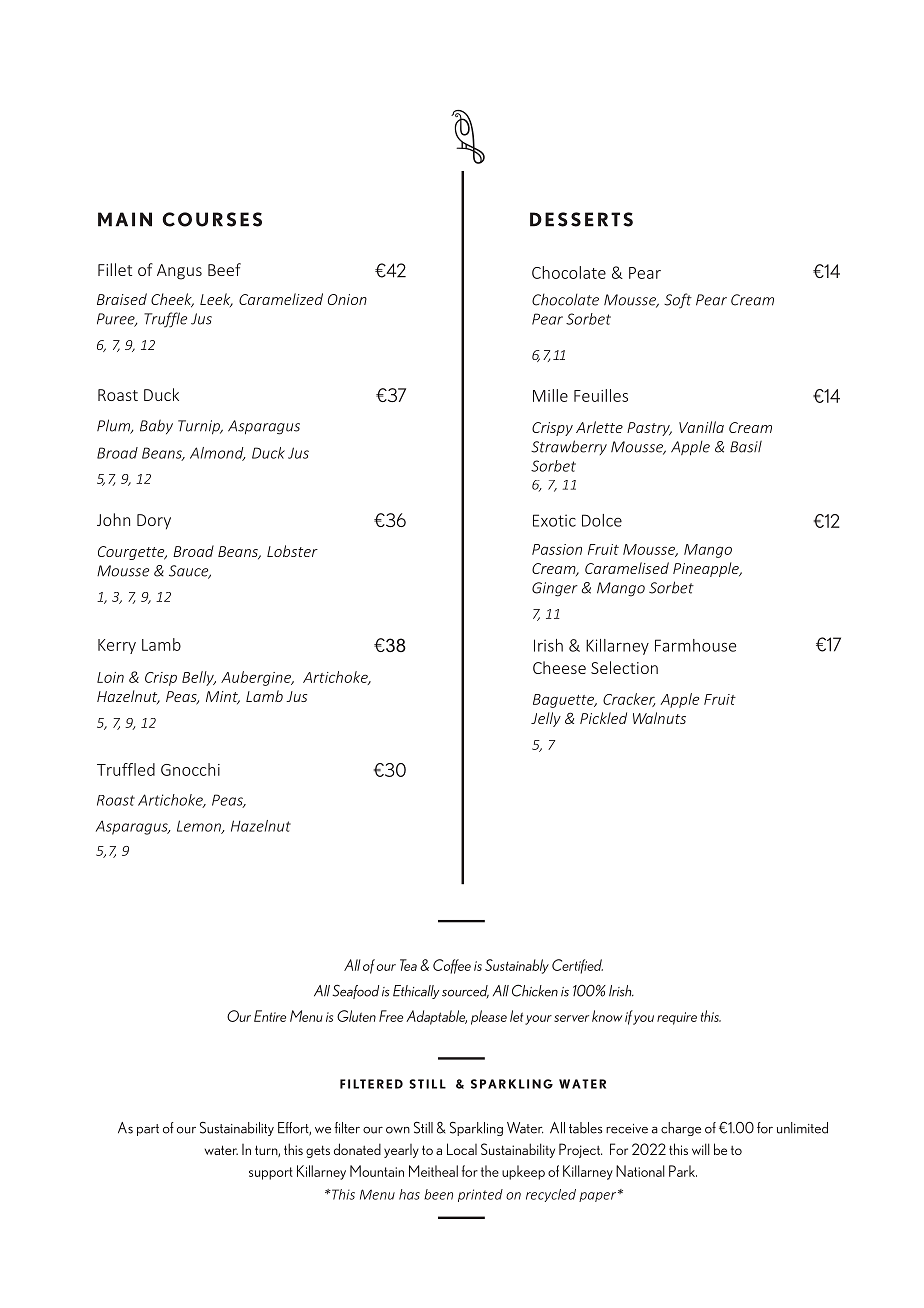  What do you see at coordinates (148, 1130) in the page?
I see `part` at bounding box center [148, 1130].
